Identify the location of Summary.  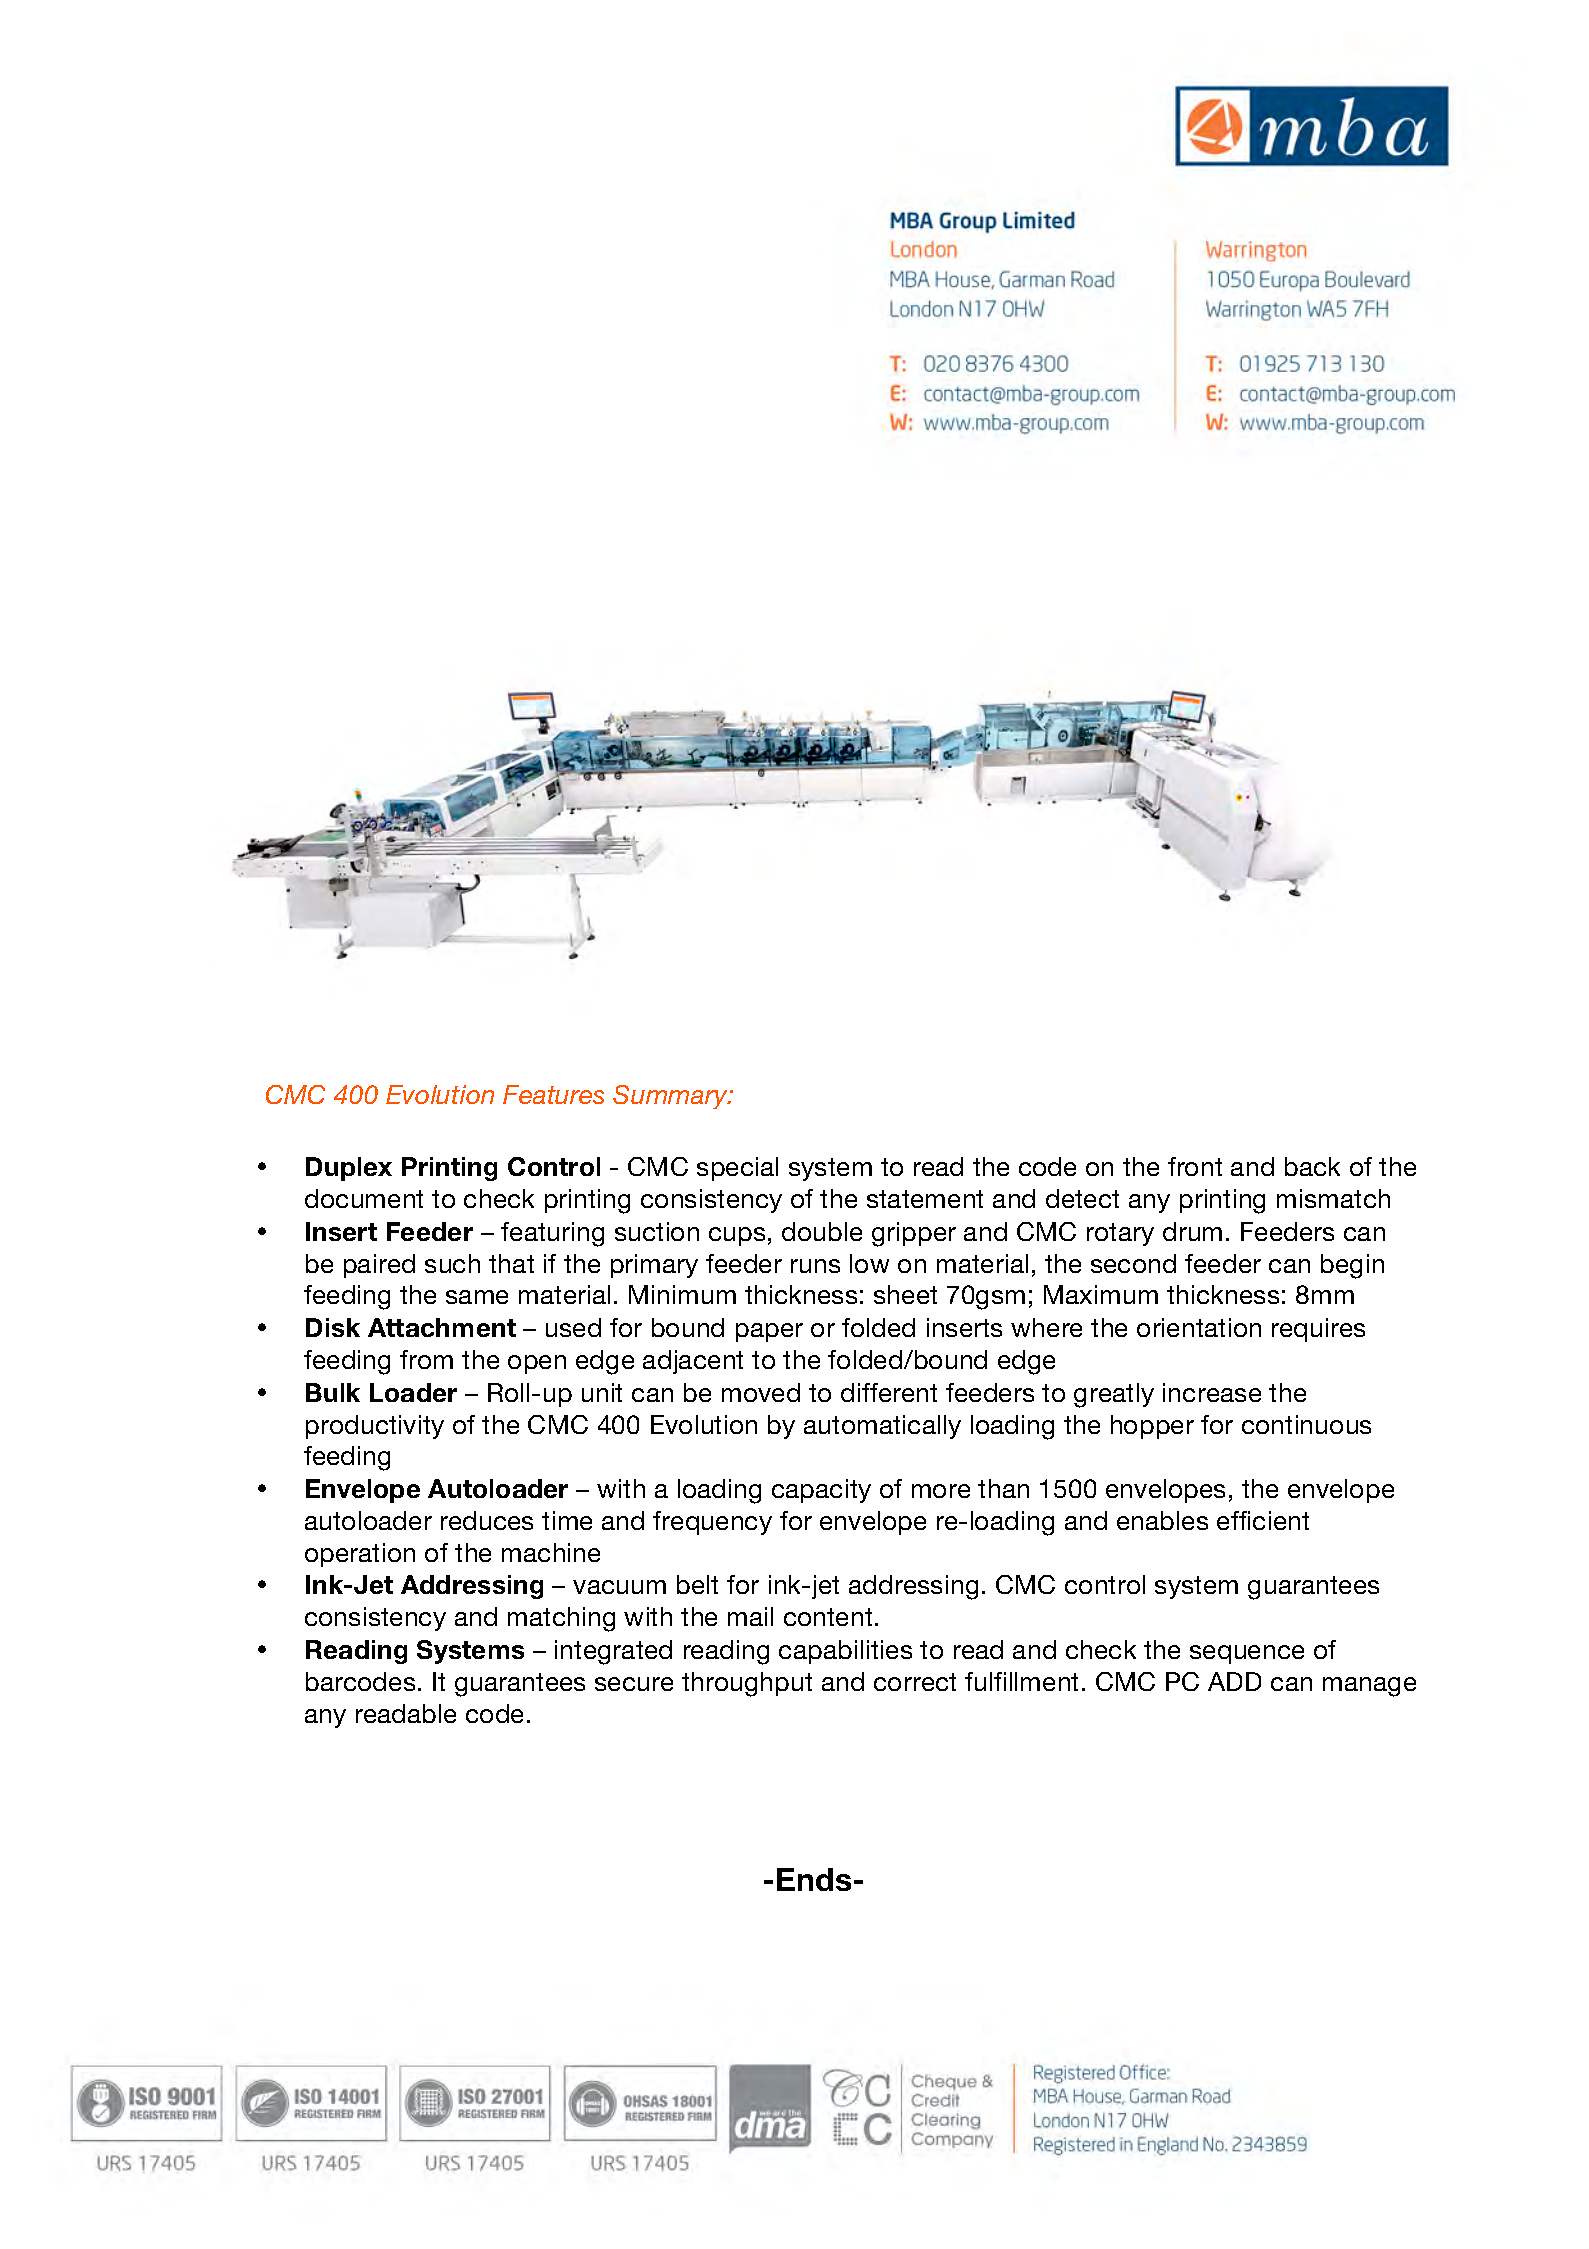
(671, 1097).
